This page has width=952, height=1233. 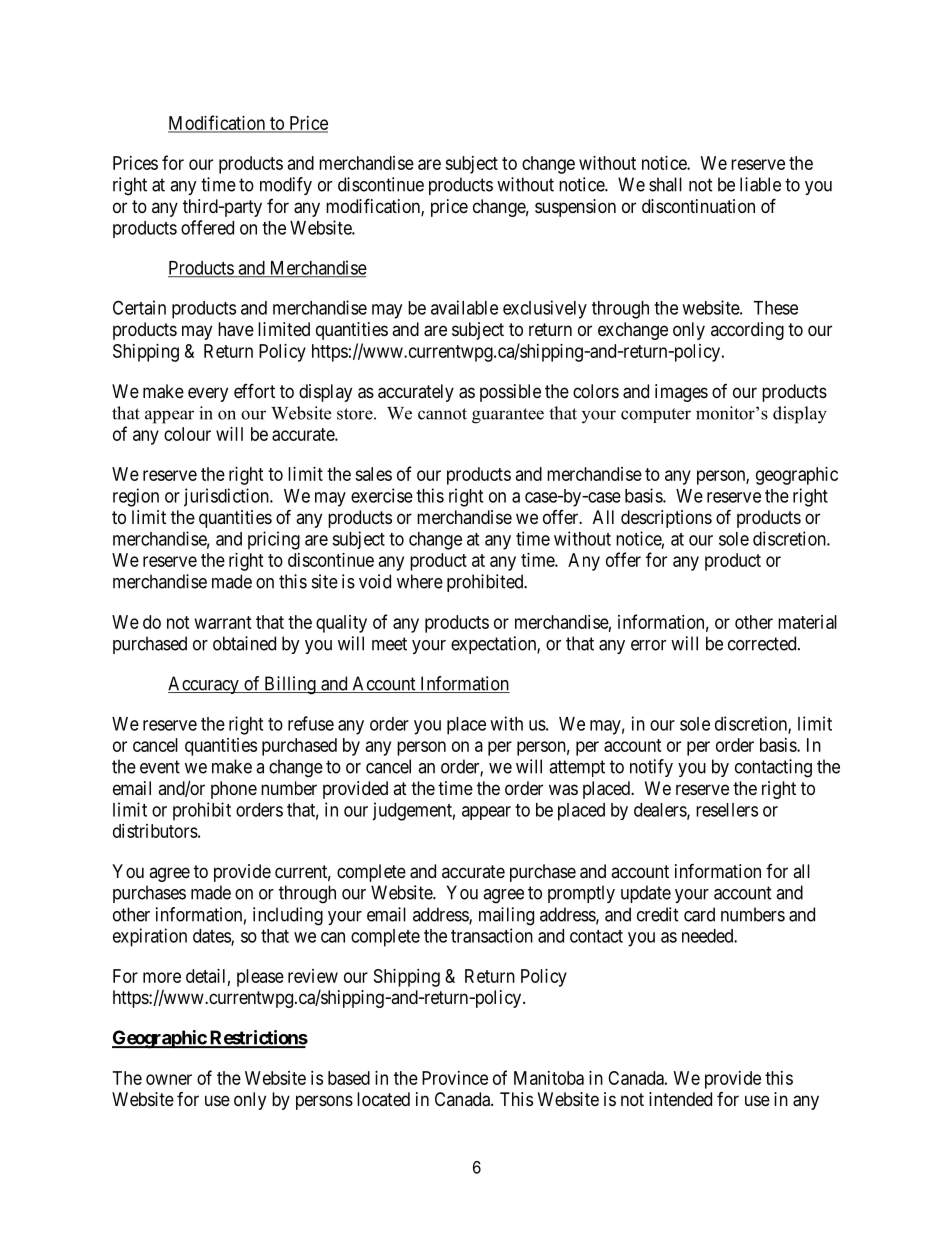 What do you see at coordinates (389, 644) in the page?
I see `meet` at bounding box center [389, 644].
